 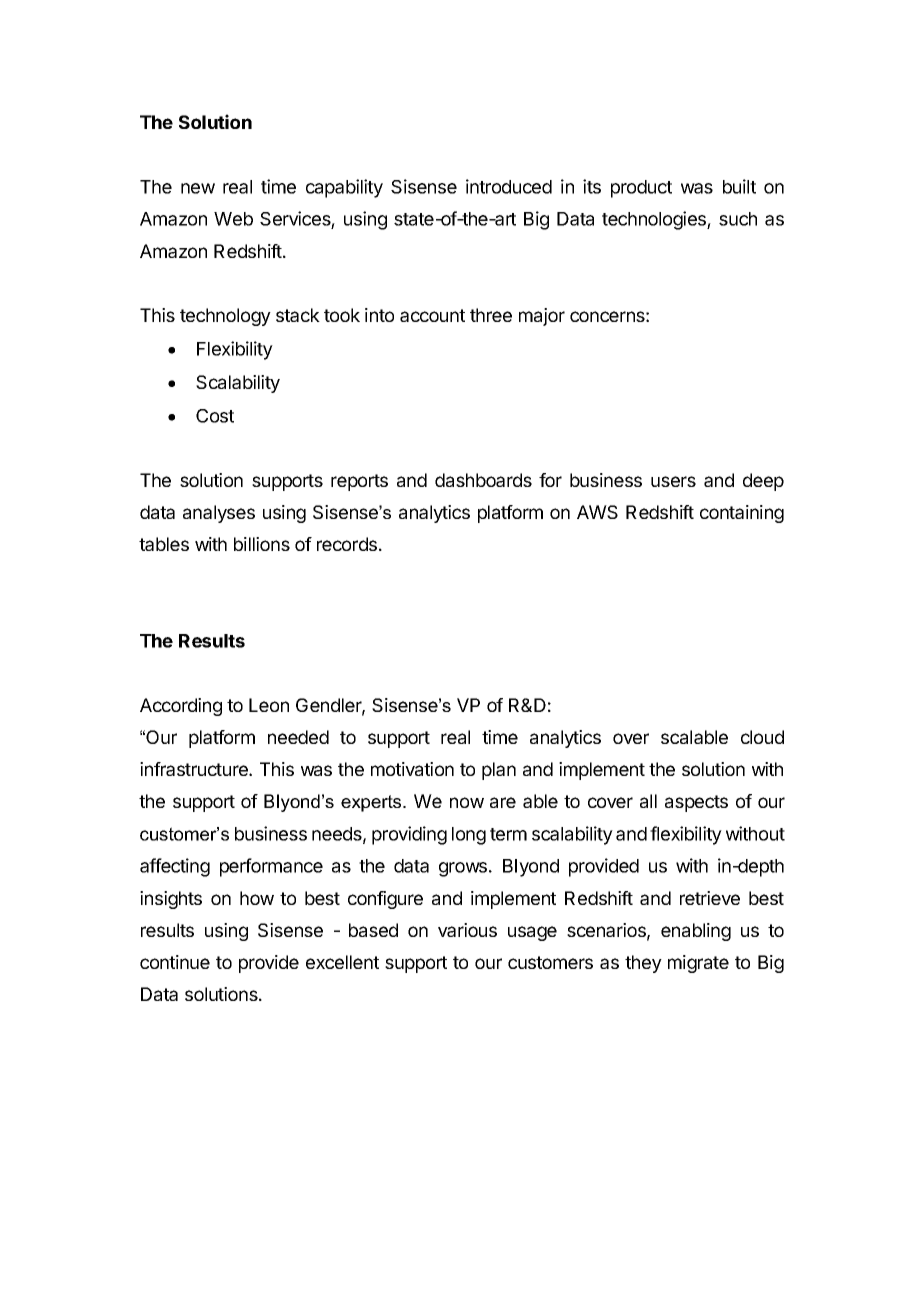 I want to click on how, so click(x=257, y=898).
